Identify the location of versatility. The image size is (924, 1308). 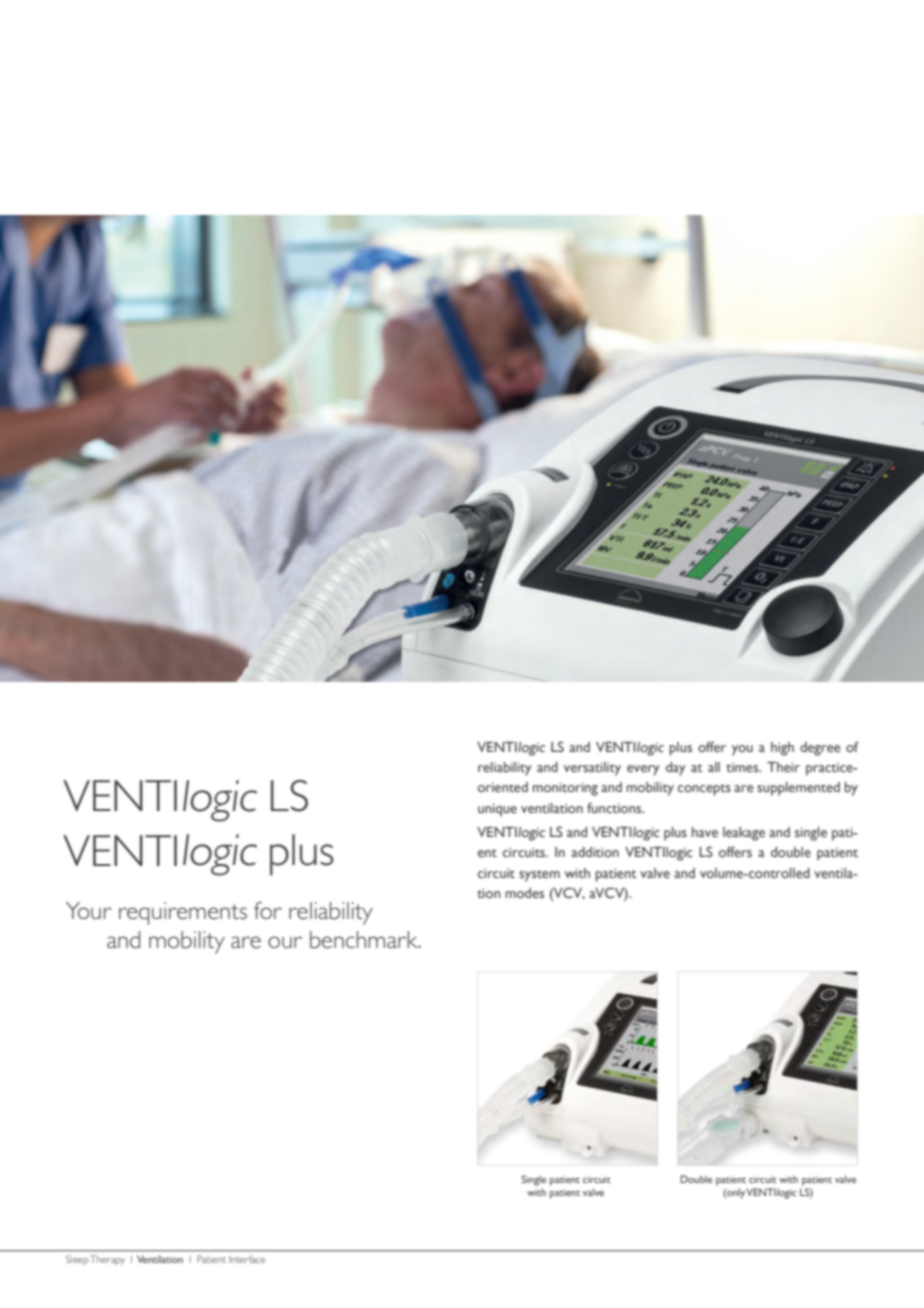
(592, 769).
